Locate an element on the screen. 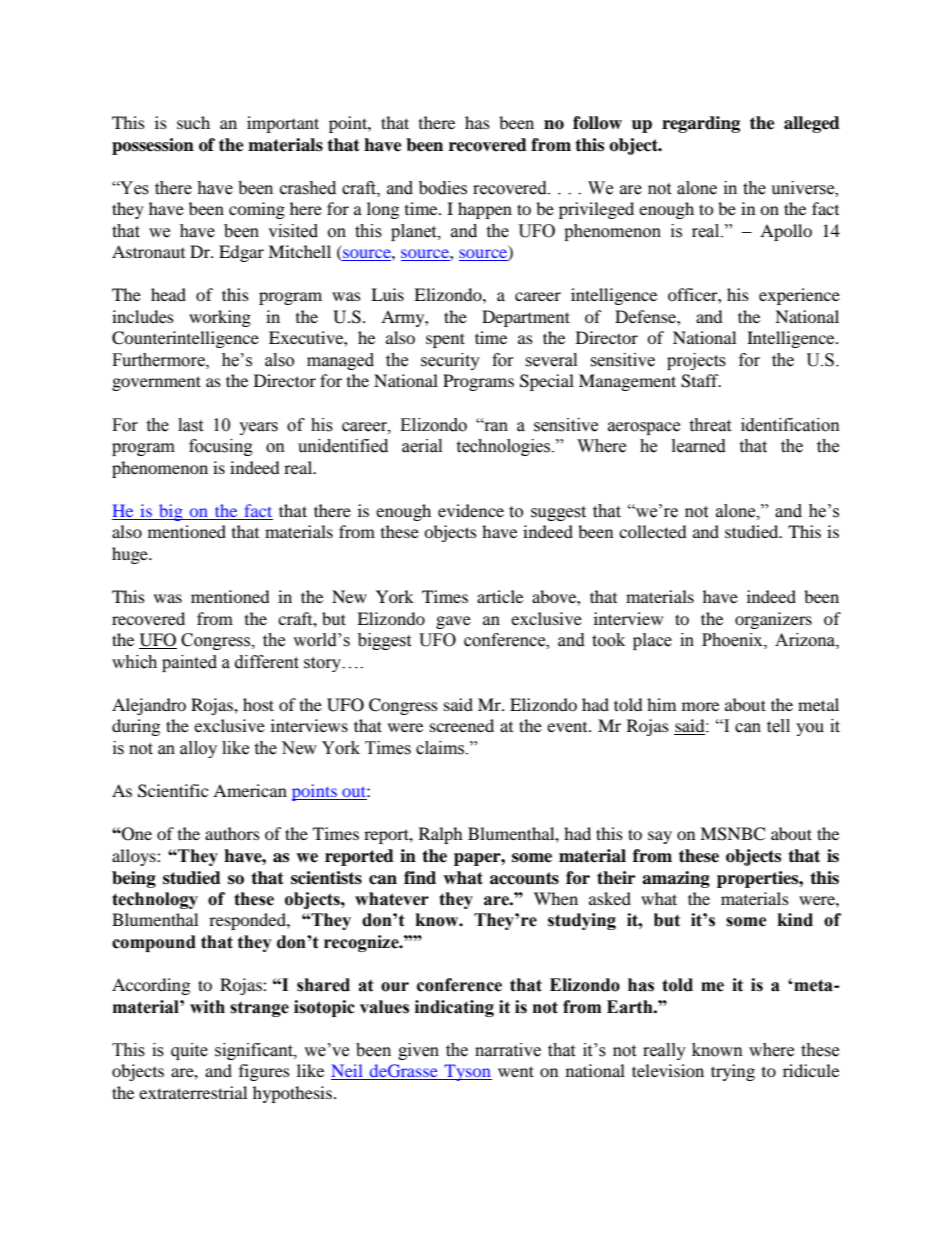 The height and width of the screenshot is (1233, 952). gave is located at coordinates (453, 622).
